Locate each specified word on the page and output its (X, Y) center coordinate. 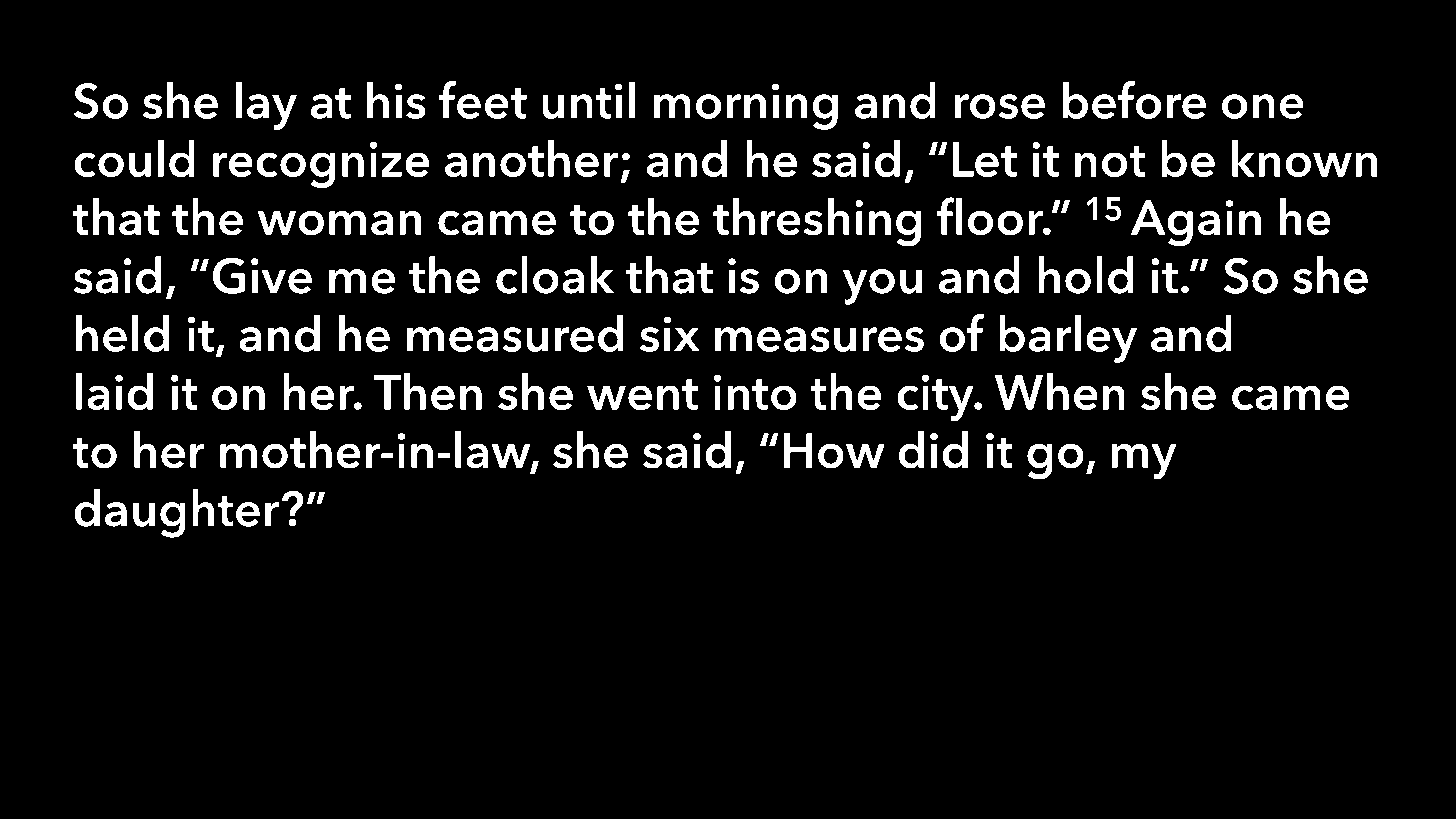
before (1134, 100)
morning (746, 106)
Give (262, 275)
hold (1086, 275)
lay (266, 105)
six (670, 334)
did (933, 450)
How (834, 451)
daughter (176, 513)
